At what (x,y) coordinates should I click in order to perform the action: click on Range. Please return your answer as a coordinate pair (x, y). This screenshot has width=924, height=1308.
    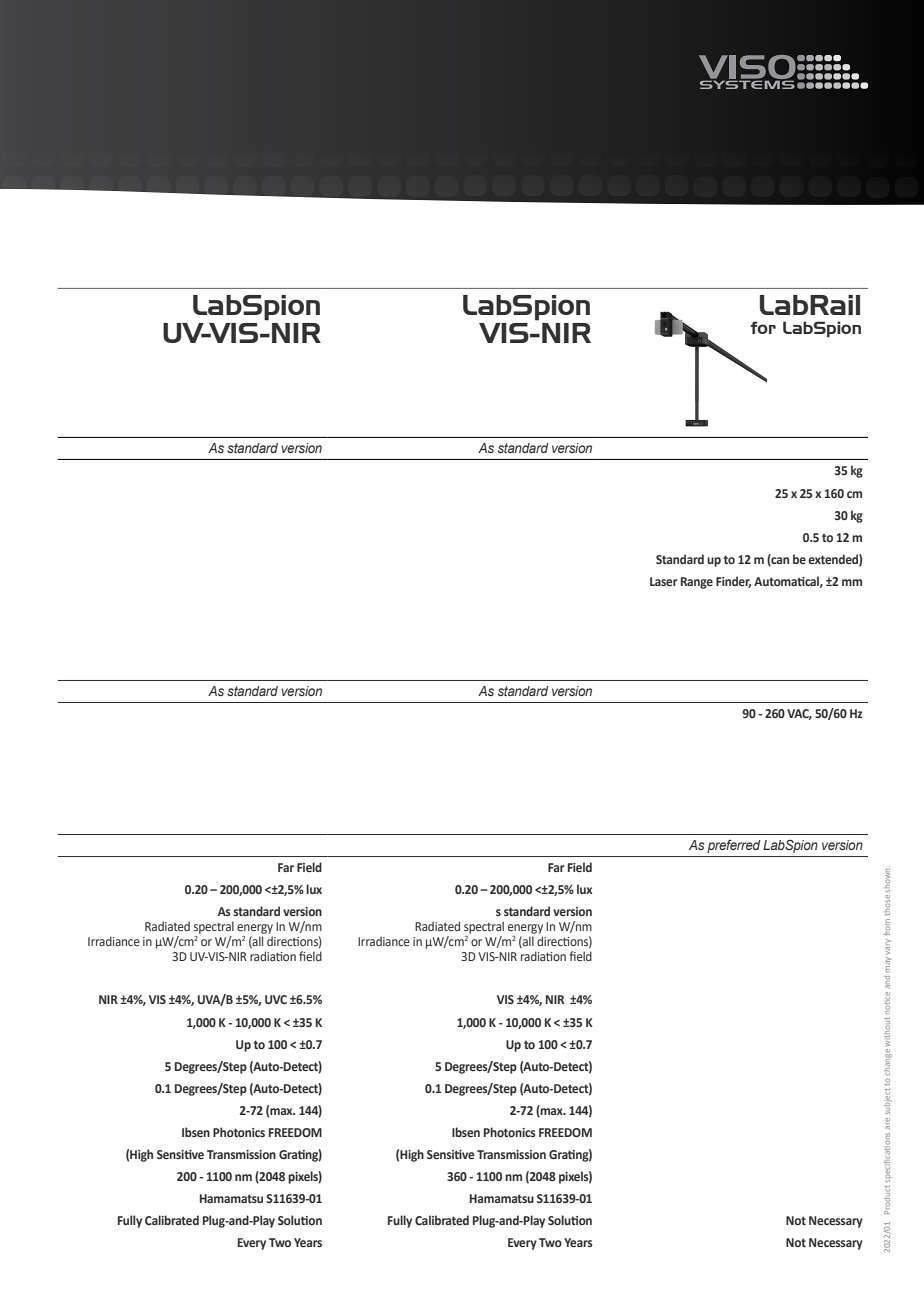
    Looking at the image, I should click on (697, 583).
